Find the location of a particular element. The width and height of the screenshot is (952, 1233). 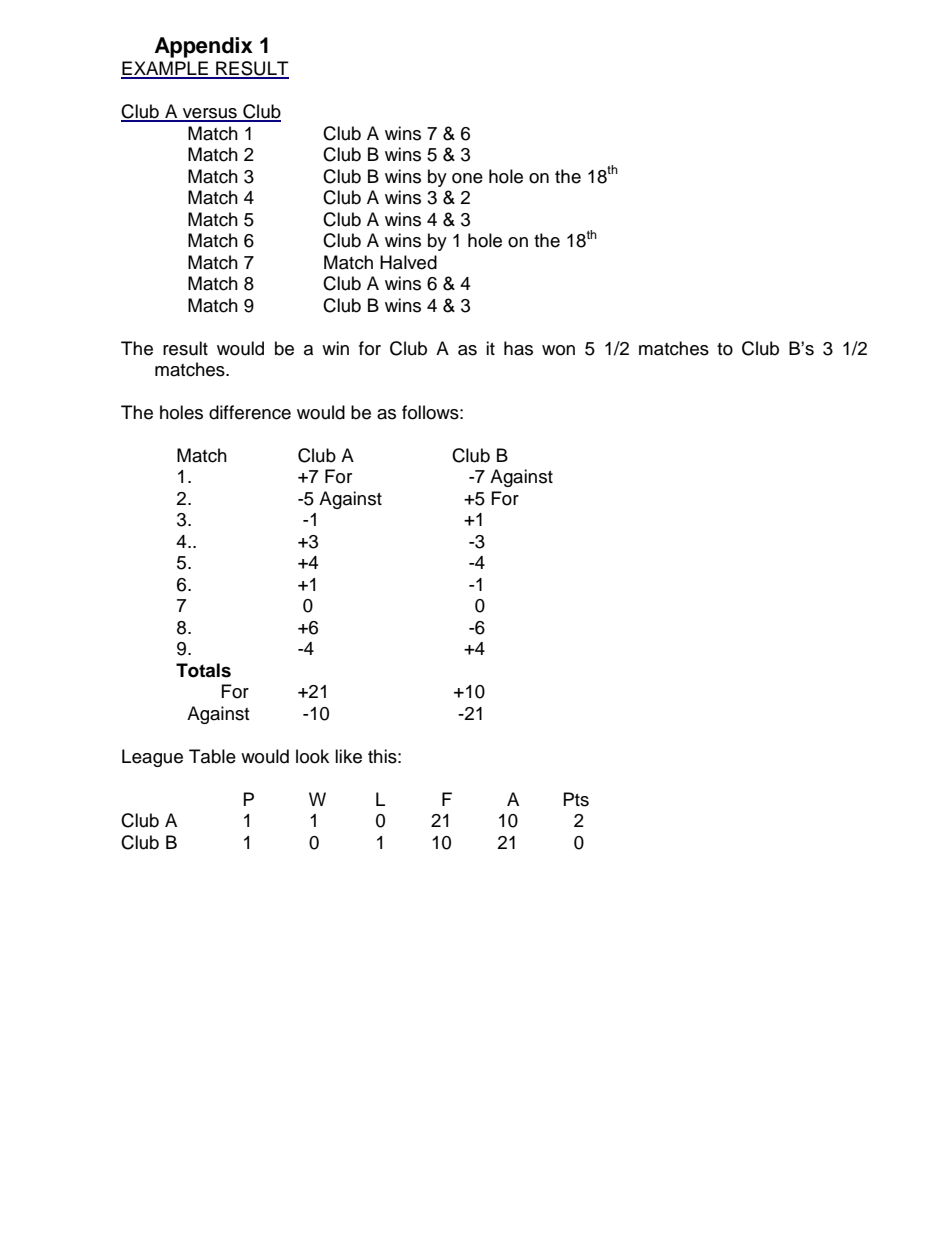

Totals is located at coordinates (203, 670).
